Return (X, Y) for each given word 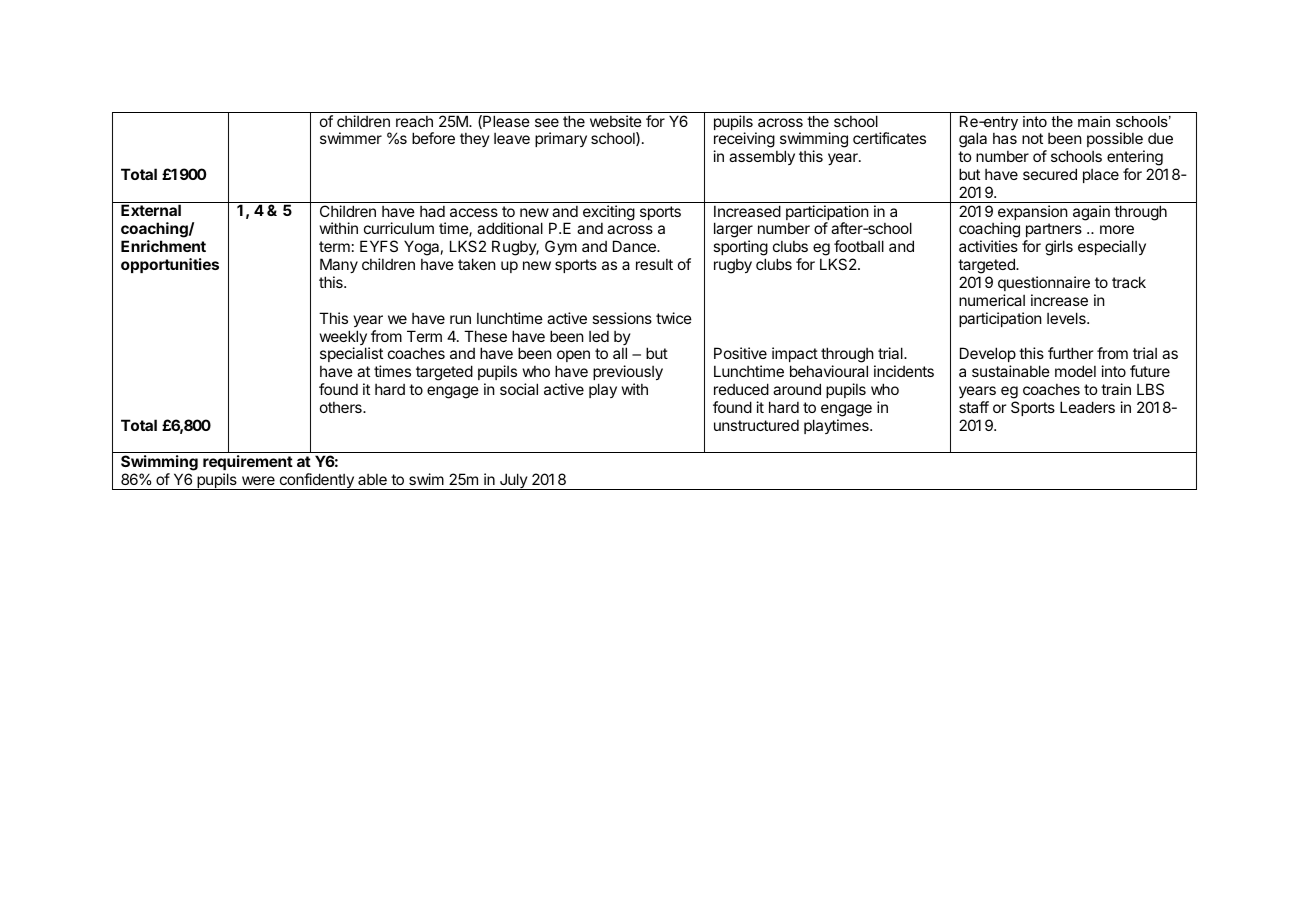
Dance (635, 246)
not (1032, 138)
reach (414, 121)
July (513, 481)
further (1070, 353)
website (616, 121)
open (573, 358)
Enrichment (163, 246)
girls (1059, 248)
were (258, 480)
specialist (351, 356)
